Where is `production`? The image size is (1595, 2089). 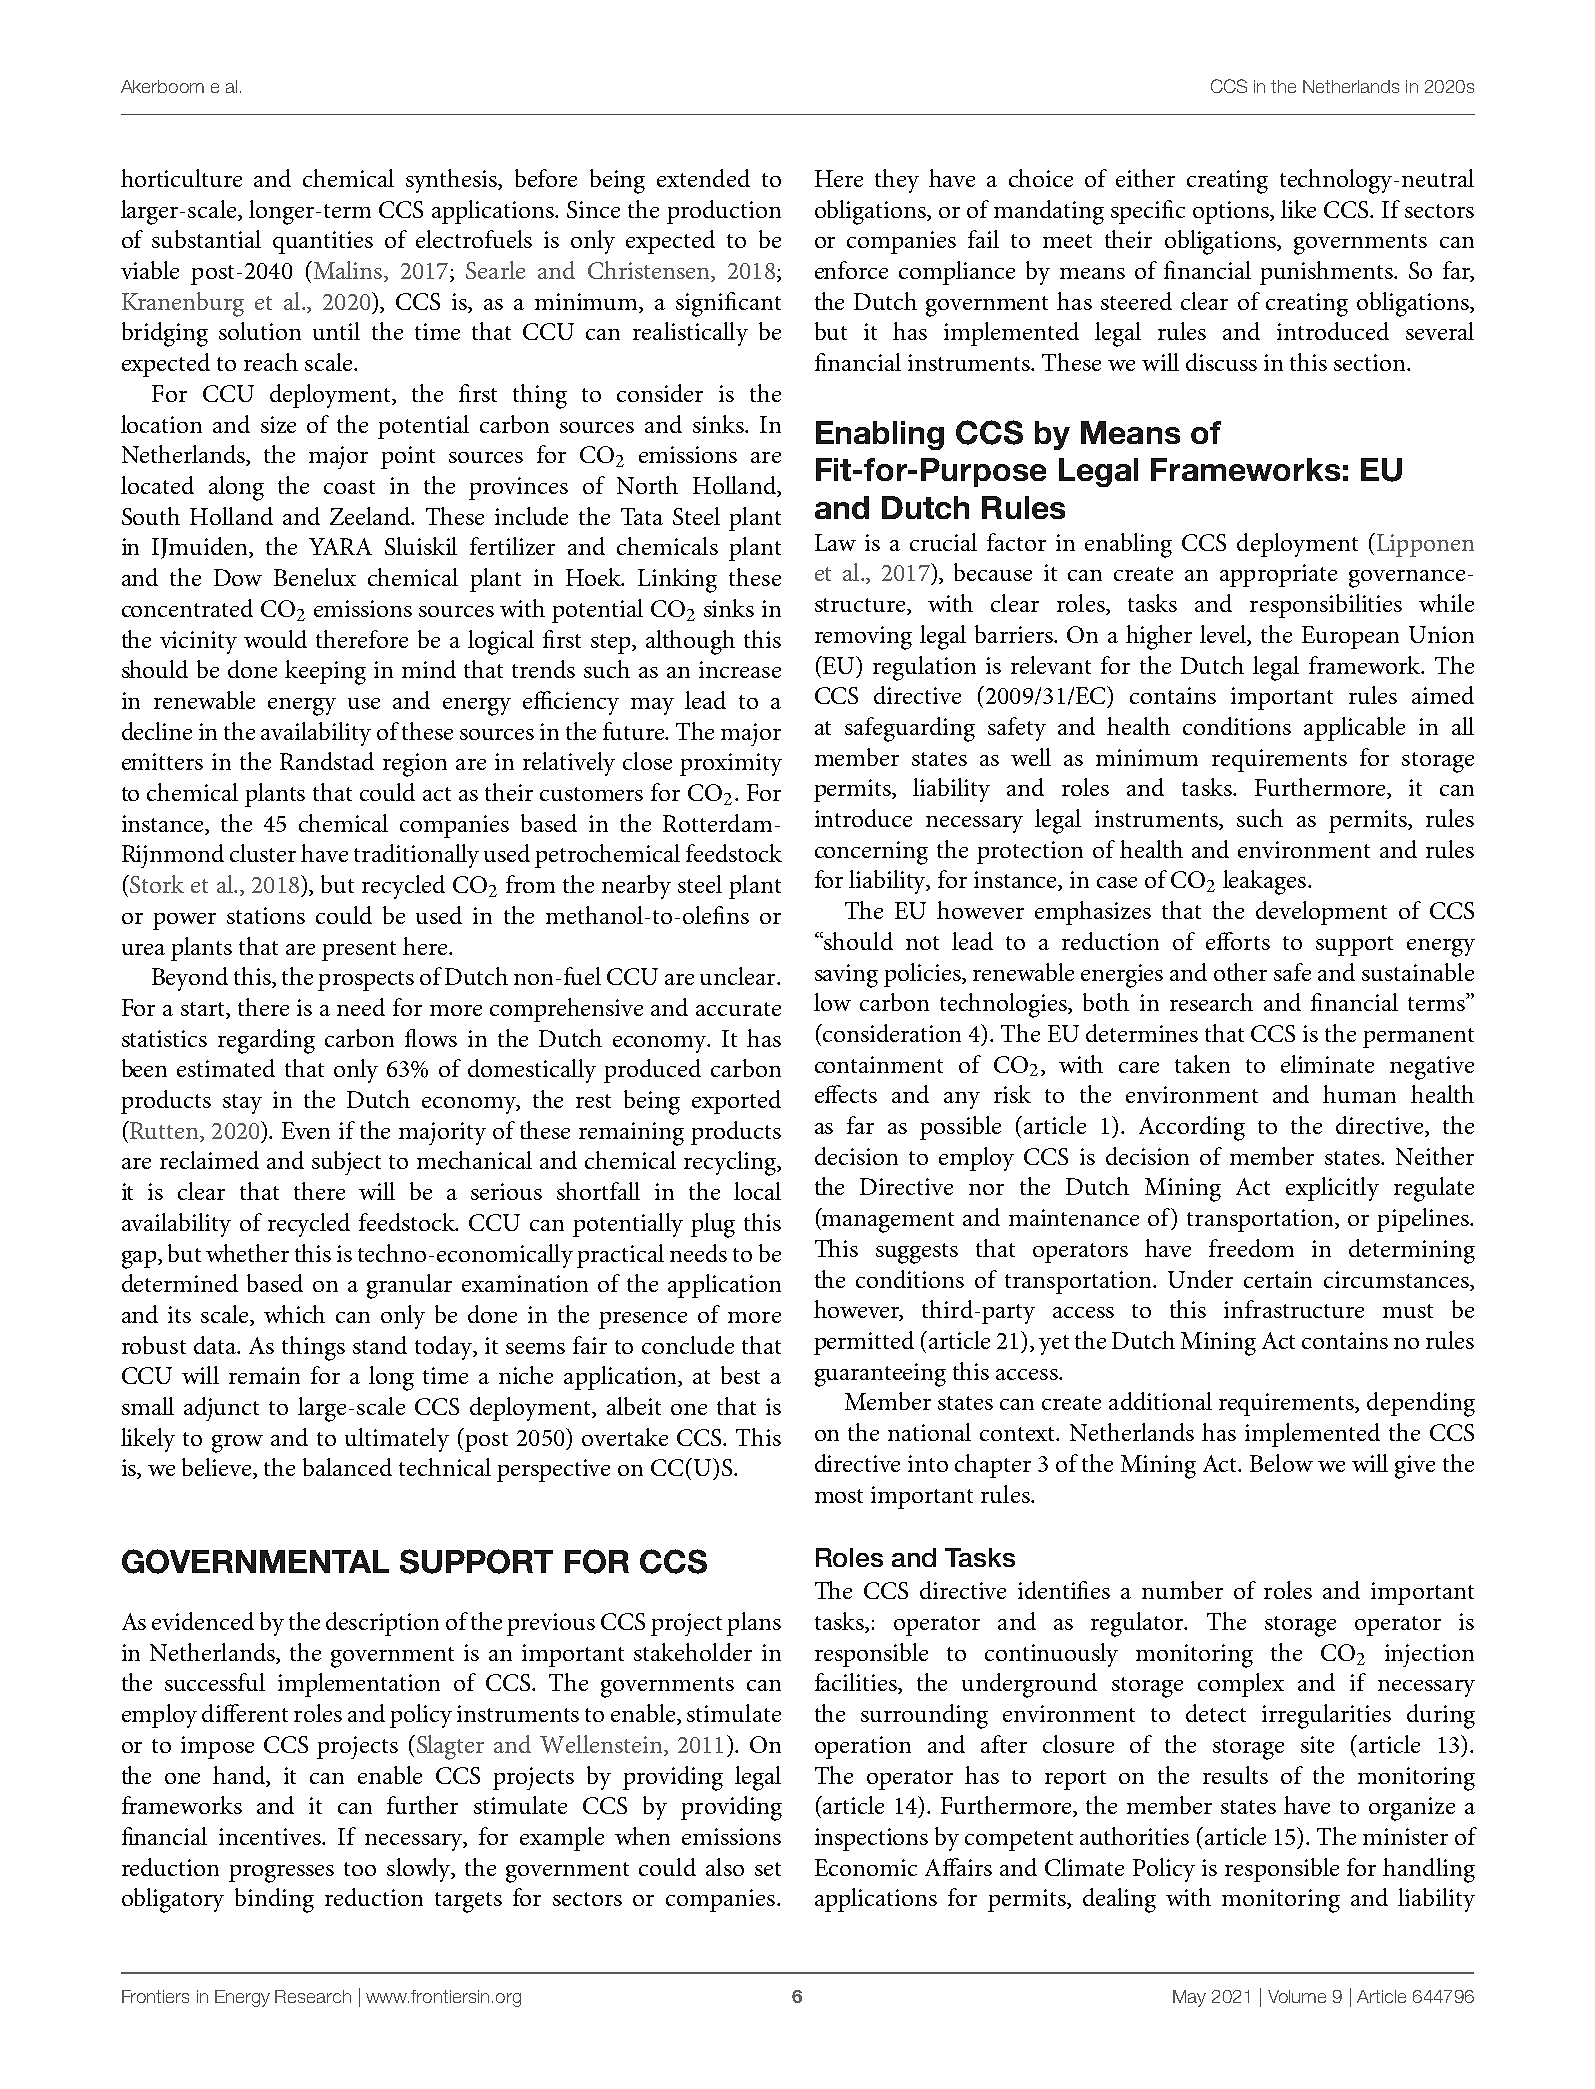
production is located at coordinates (724, 212).
